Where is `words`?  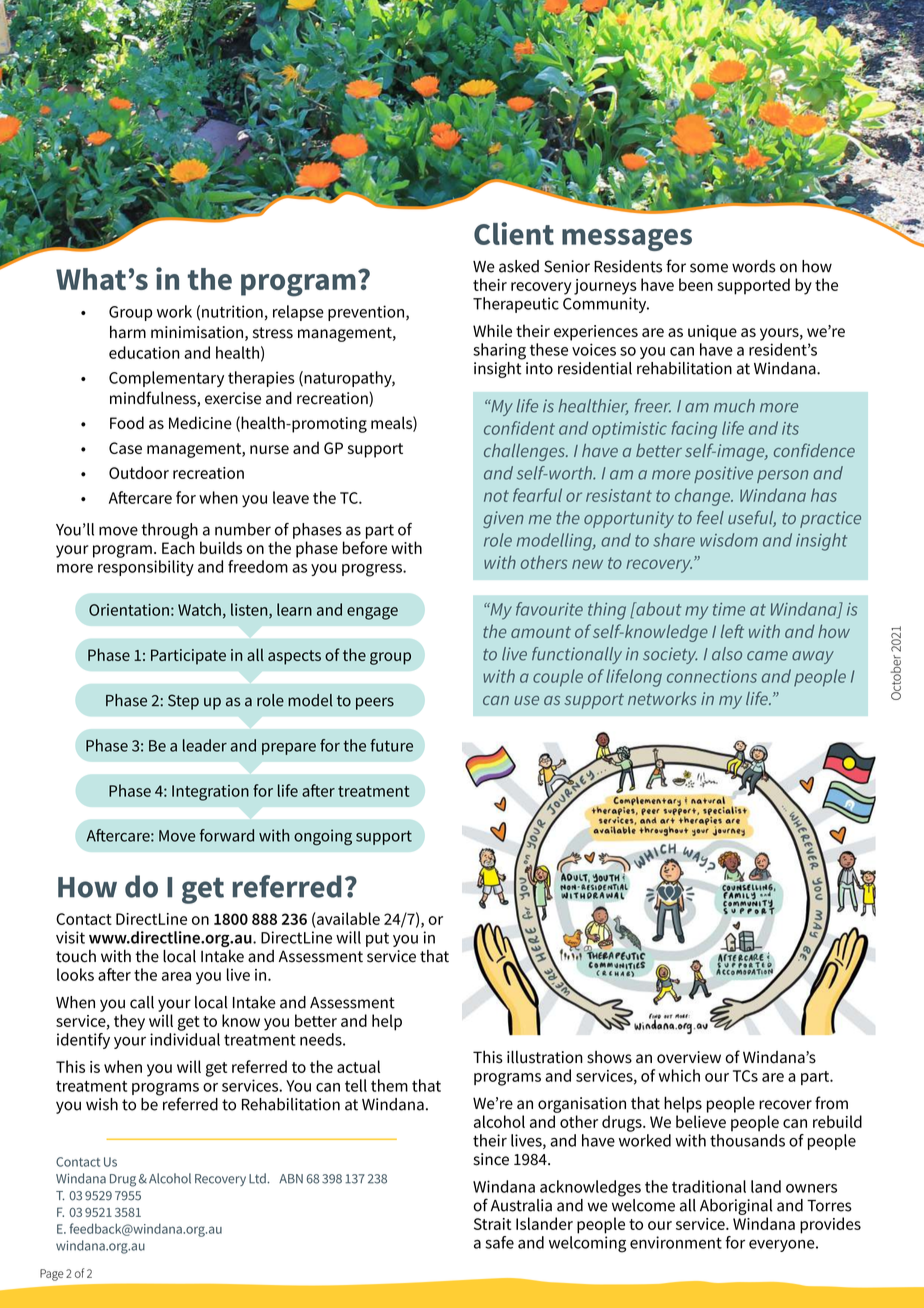
words is located at coordinates (754, 266).
